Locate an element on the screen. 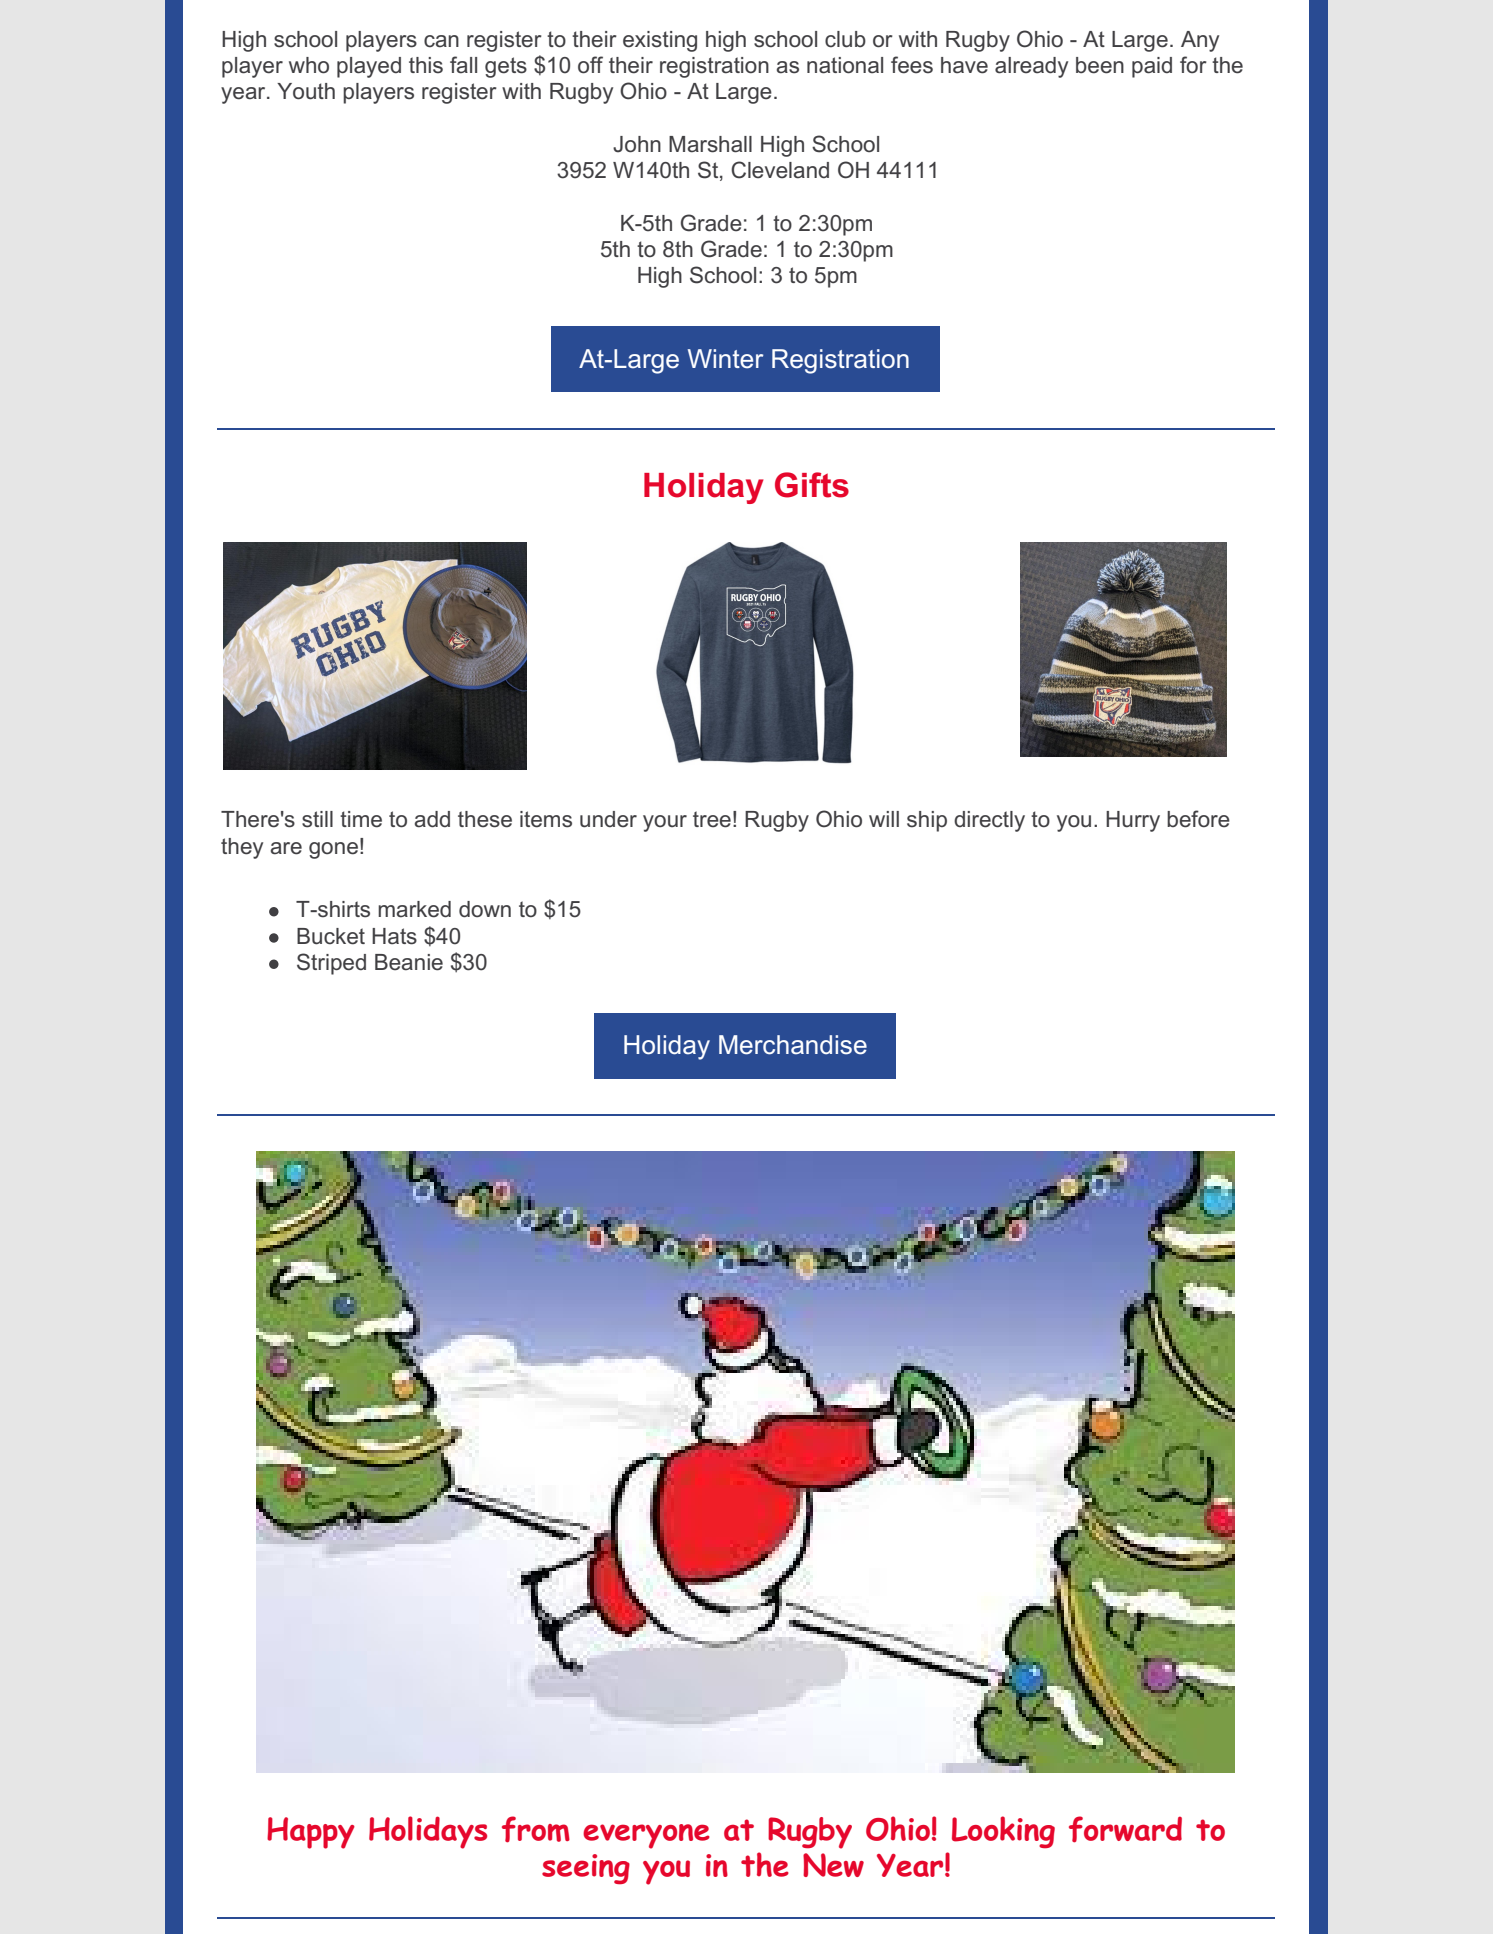 This screenshot has width=1494, height=1934. everyone is located at coordinates (646, 1836).
